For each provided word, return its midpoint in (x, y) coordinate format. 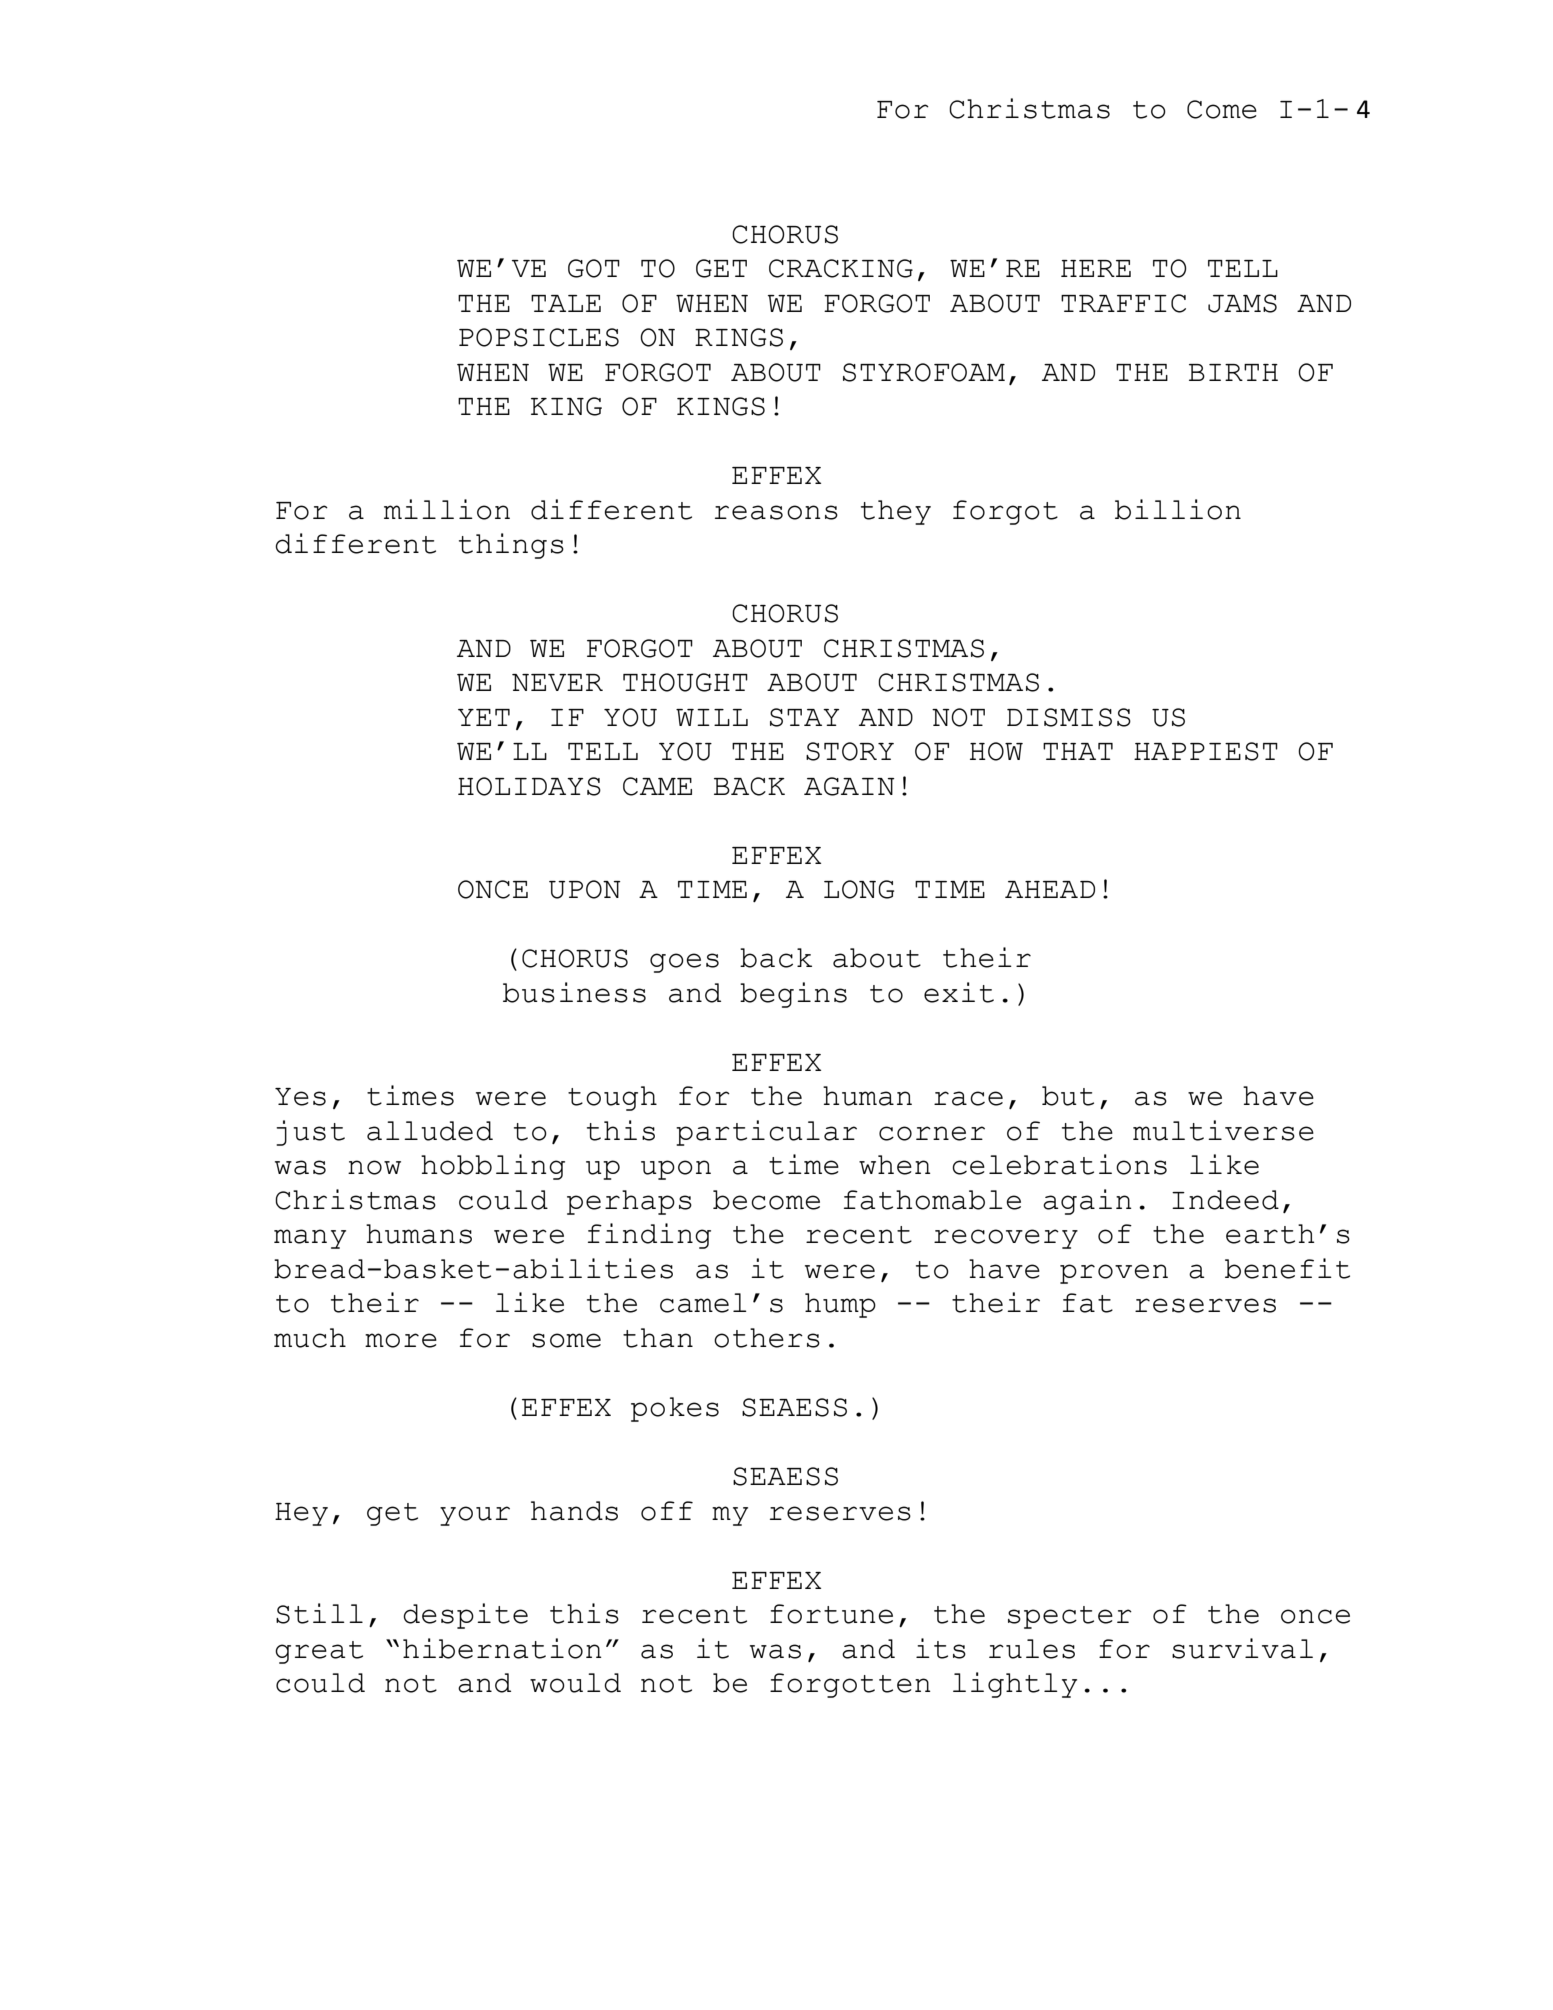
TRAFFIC (1123, 303)
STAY (804, 717)
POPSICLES (539, 337)
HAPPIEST (1206, 751)
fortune (831, 1614)
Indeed (1225, 1200)
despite (465, 1616)
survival (1242, 1648)
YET (484, 717)
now (374, 1167)
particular (766, 1133)
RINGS (739, 337)
